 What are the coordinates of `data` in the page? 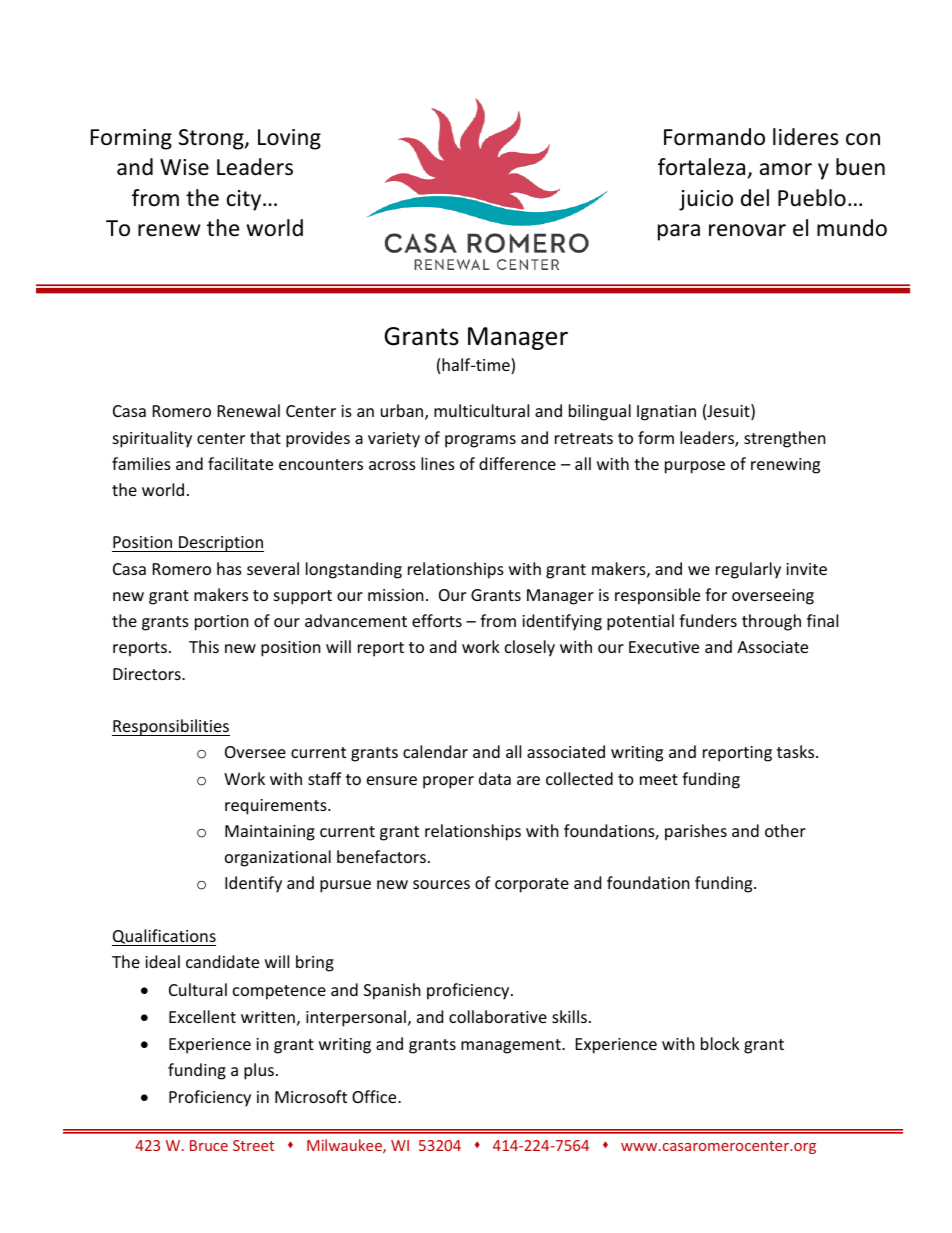 It's located at (495, 778).
